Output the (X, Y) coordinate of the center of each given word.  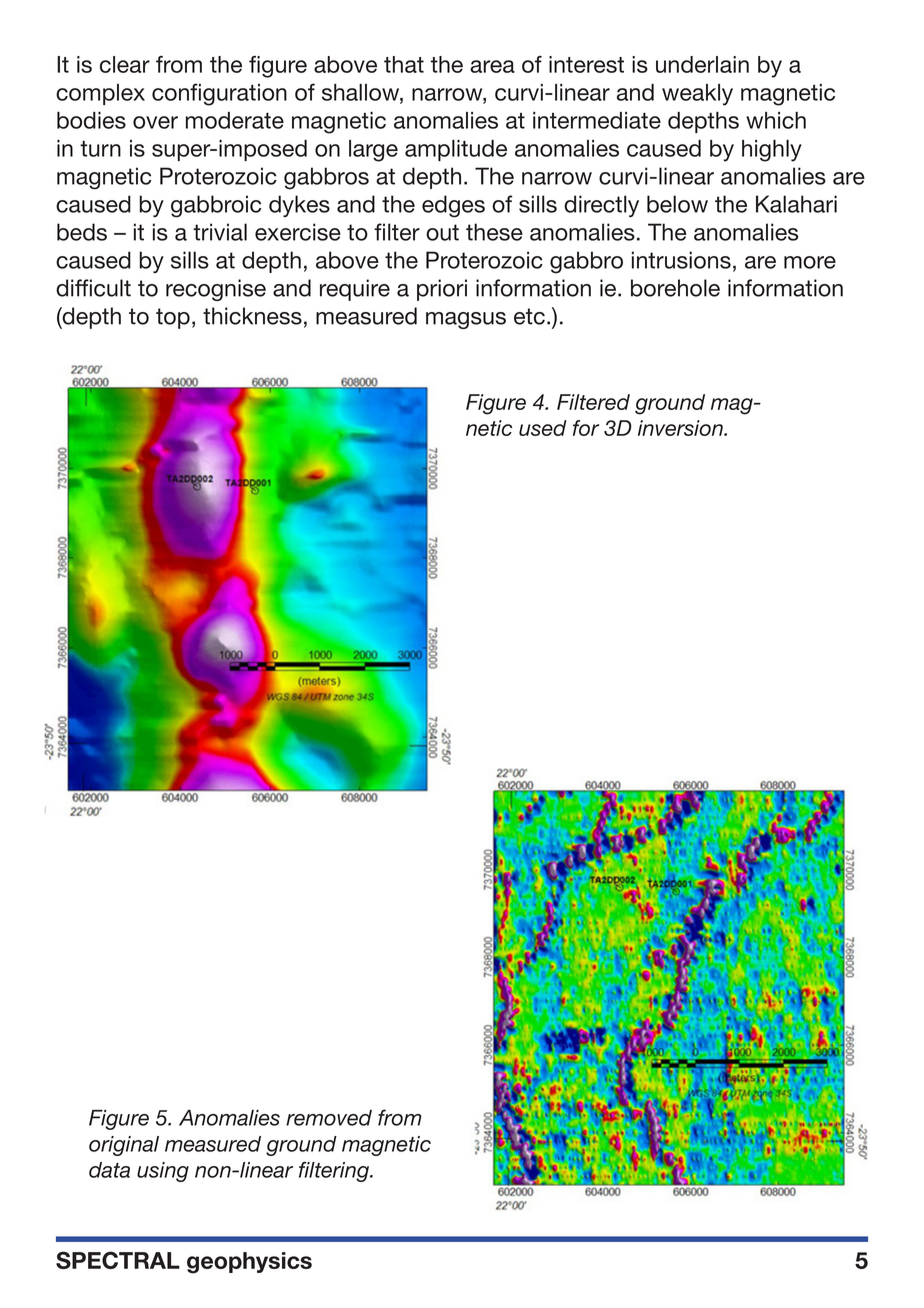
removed (329, 1118)
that (404, 64)
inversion (681, 428)
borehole (675, 288)
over (155, 122)
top (173, 318)
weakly (697, 95)
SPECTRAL (118, 1260)
